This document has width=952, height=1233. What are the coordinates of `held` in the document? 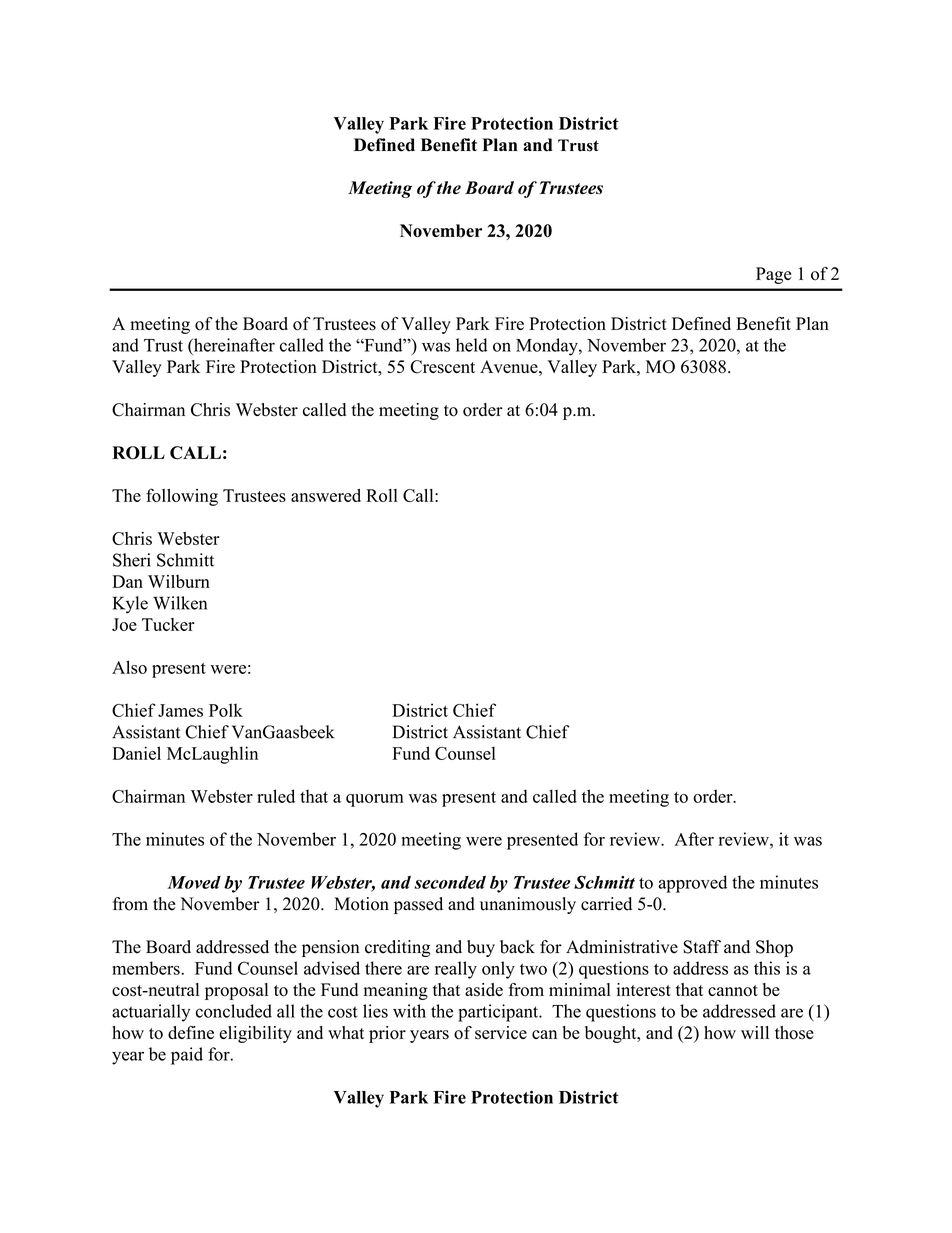 It's located at (471, 345).
